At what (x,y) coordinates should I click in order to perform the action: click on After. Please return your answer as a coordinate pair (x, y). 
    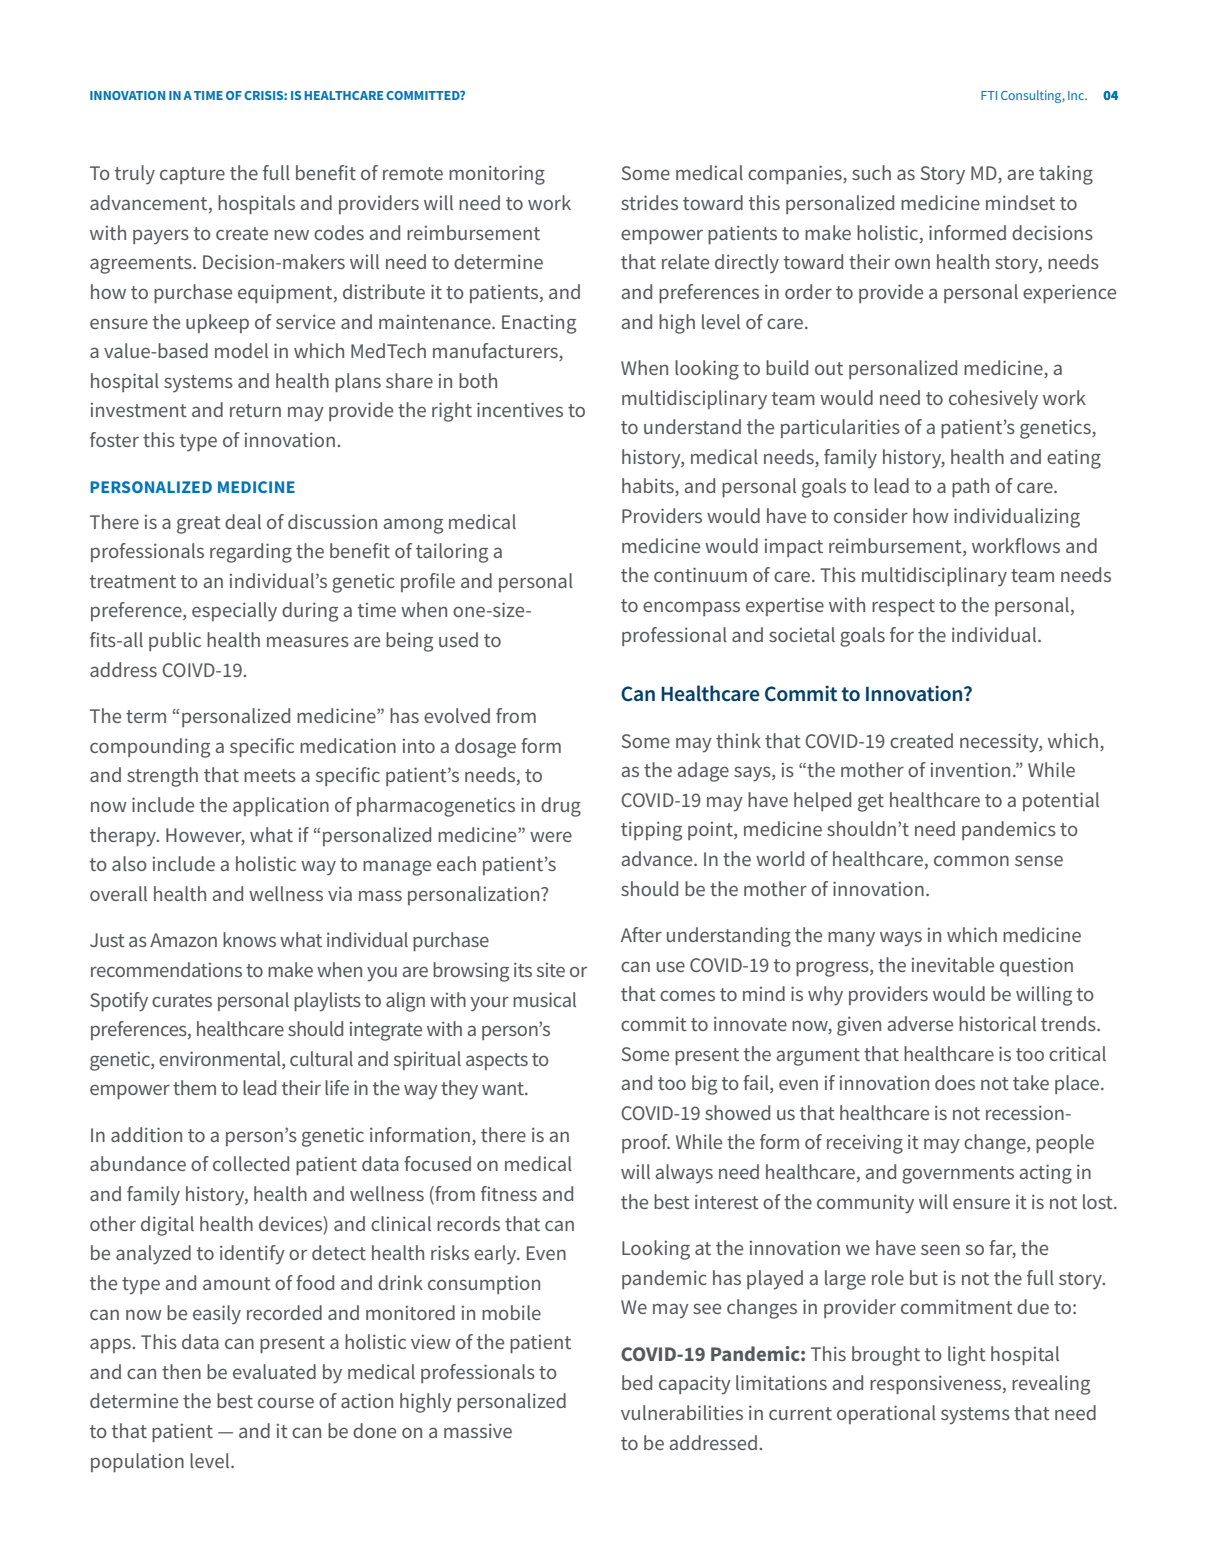
    Looking at the image, I should click on (641, 934).
